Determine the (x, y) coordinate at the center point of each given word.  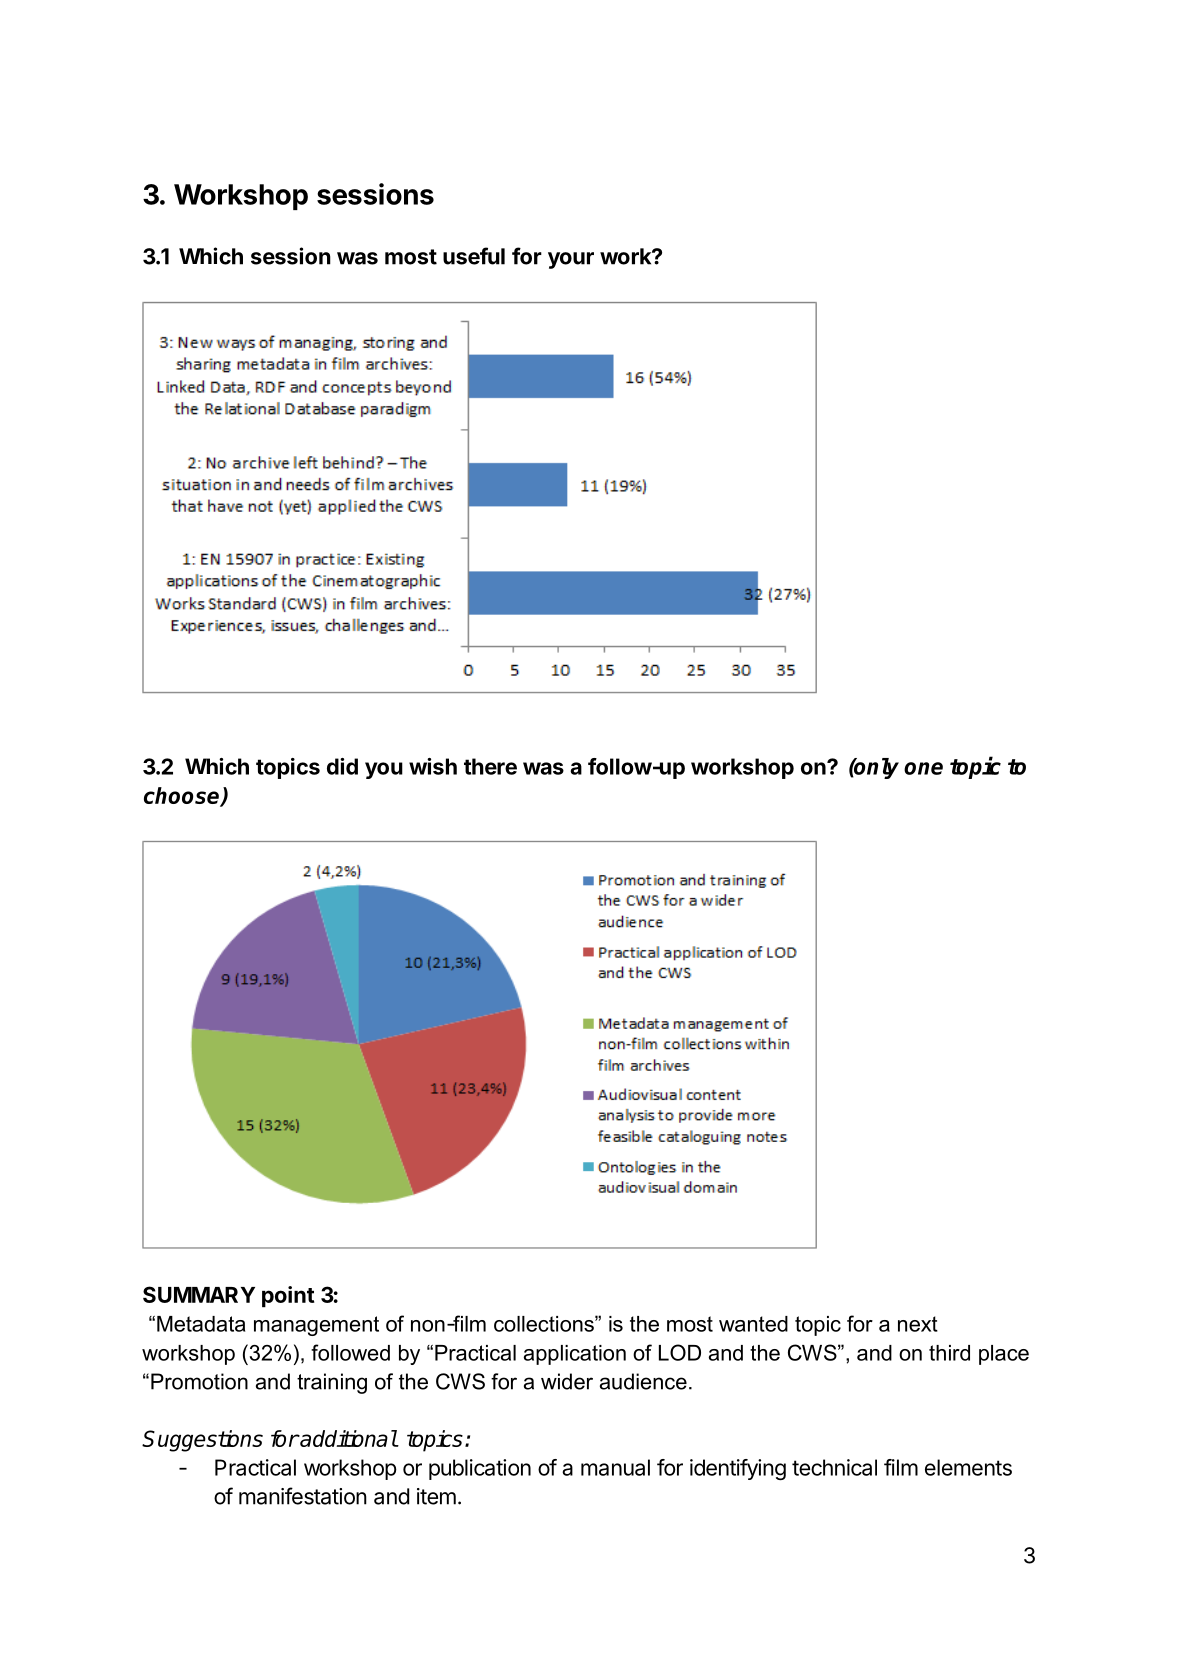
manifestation (303, 1496)
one (923, 768)
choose (183, 796)
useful (474, 256)
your (571, 260)
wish (433, 766)
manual (615, 1467)
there (490, 766)
